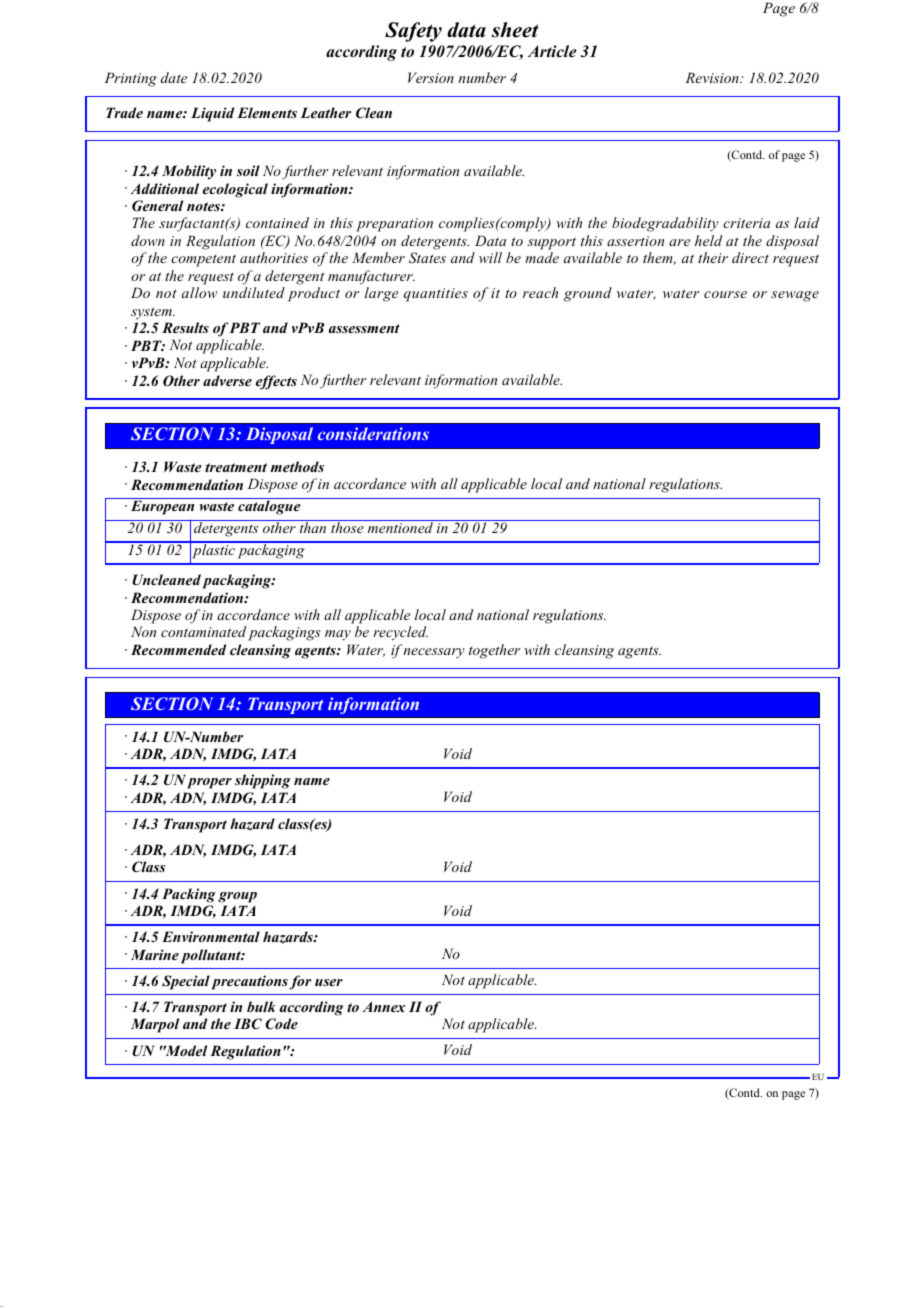  I want to click on Special, so click(186, 982).
